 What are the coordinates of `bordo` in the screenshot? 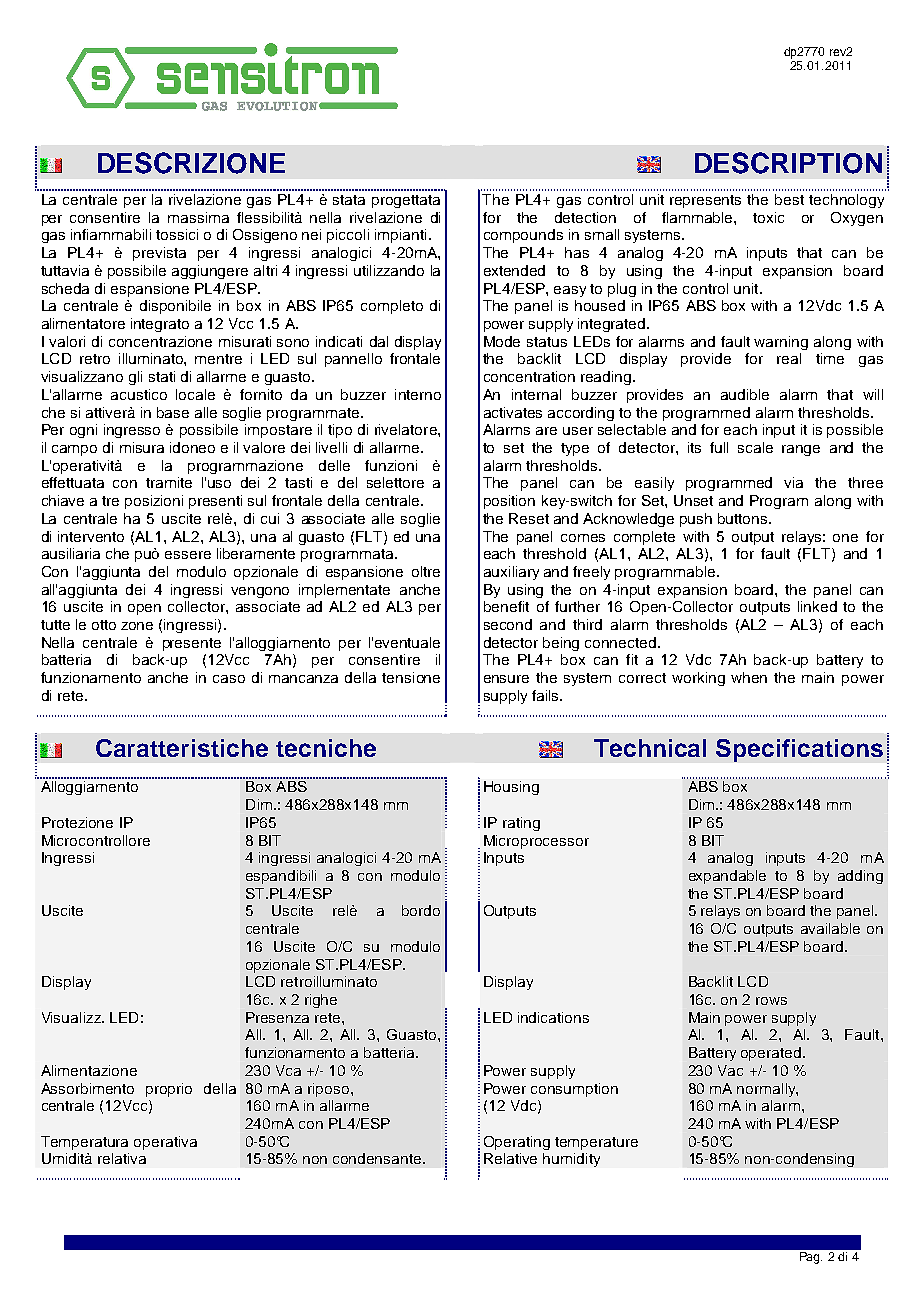 It's located at (421, 910).
